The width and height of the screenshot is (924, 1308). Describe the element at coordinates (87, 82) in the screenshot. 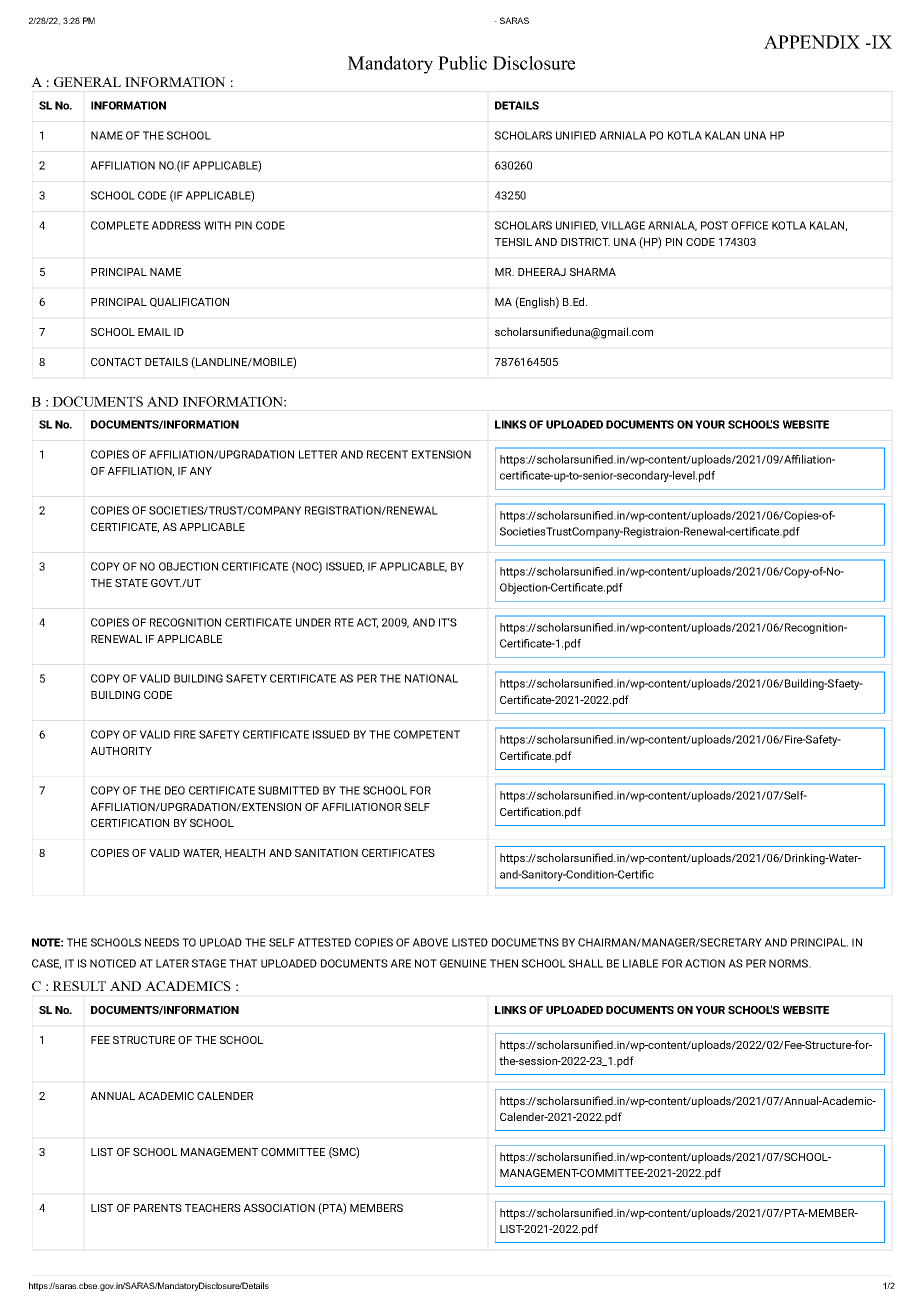

I see `GENERAL` at that location.
